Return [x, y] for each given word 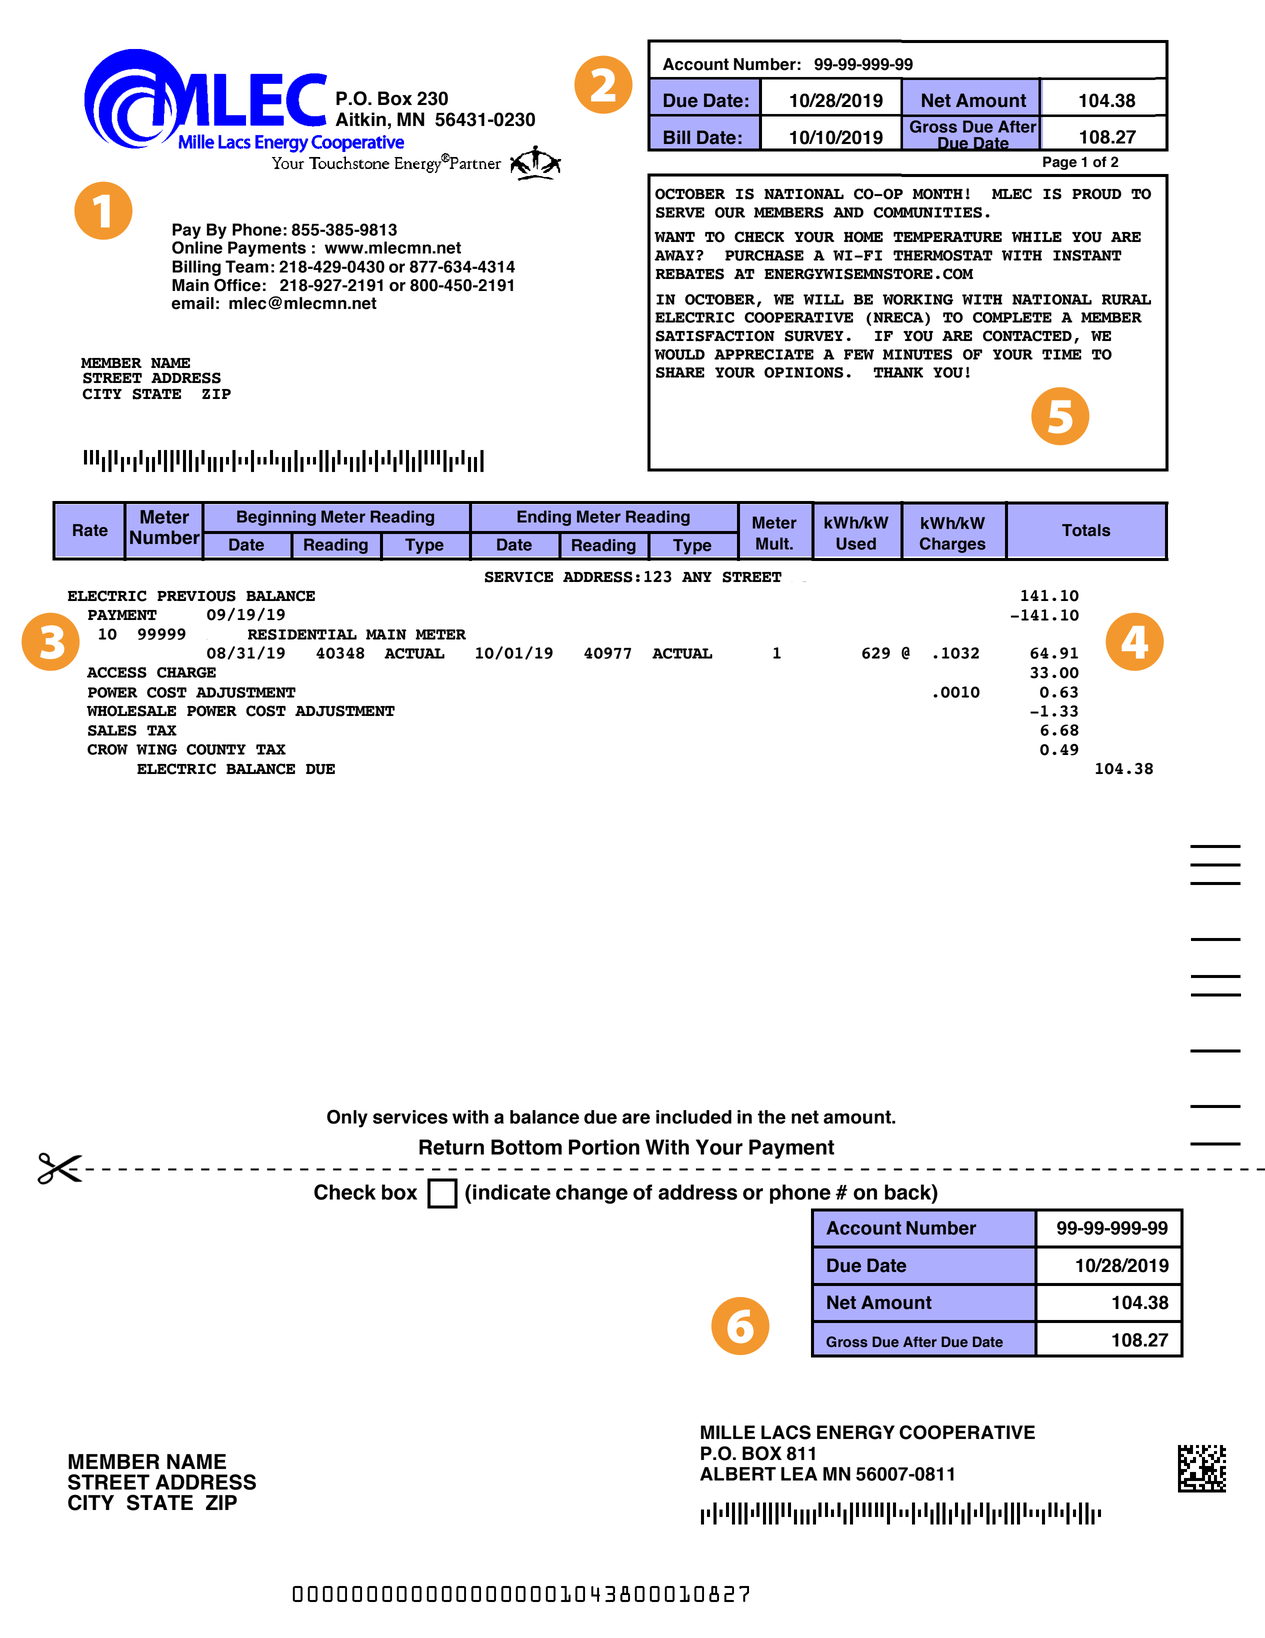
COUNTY [216, 749]
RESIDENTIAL [302, 634]
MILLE [728, 1432]
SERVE [680, 212]
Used [856, 543]
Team [247, 266]
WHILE [1037, 237]
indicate [512, 1192]
